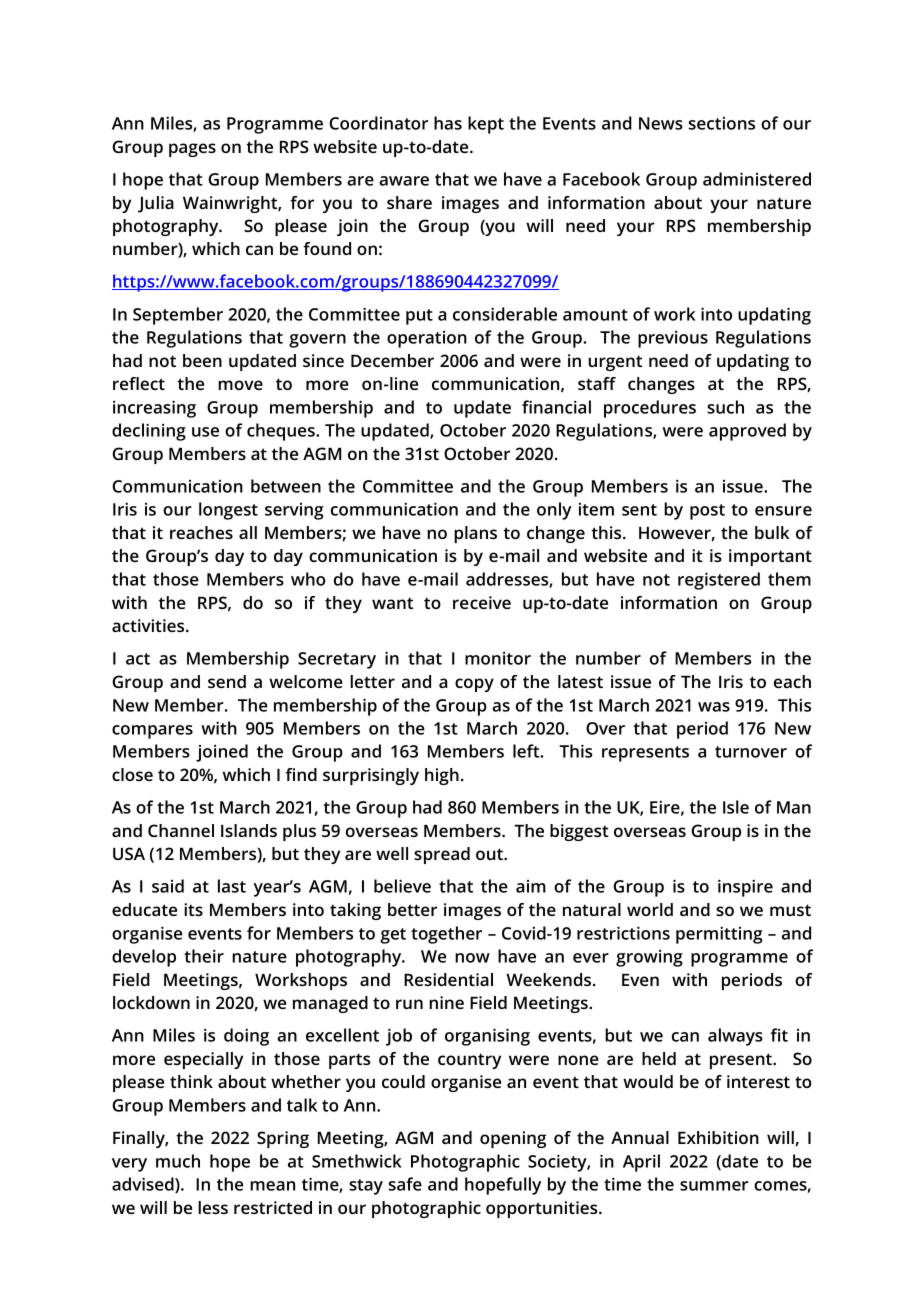 The height and width of the image is (1307, 924). What do you see at coordinates (405, 1184) in the image?
I see `safe` at bounding box center [405, 1184].
